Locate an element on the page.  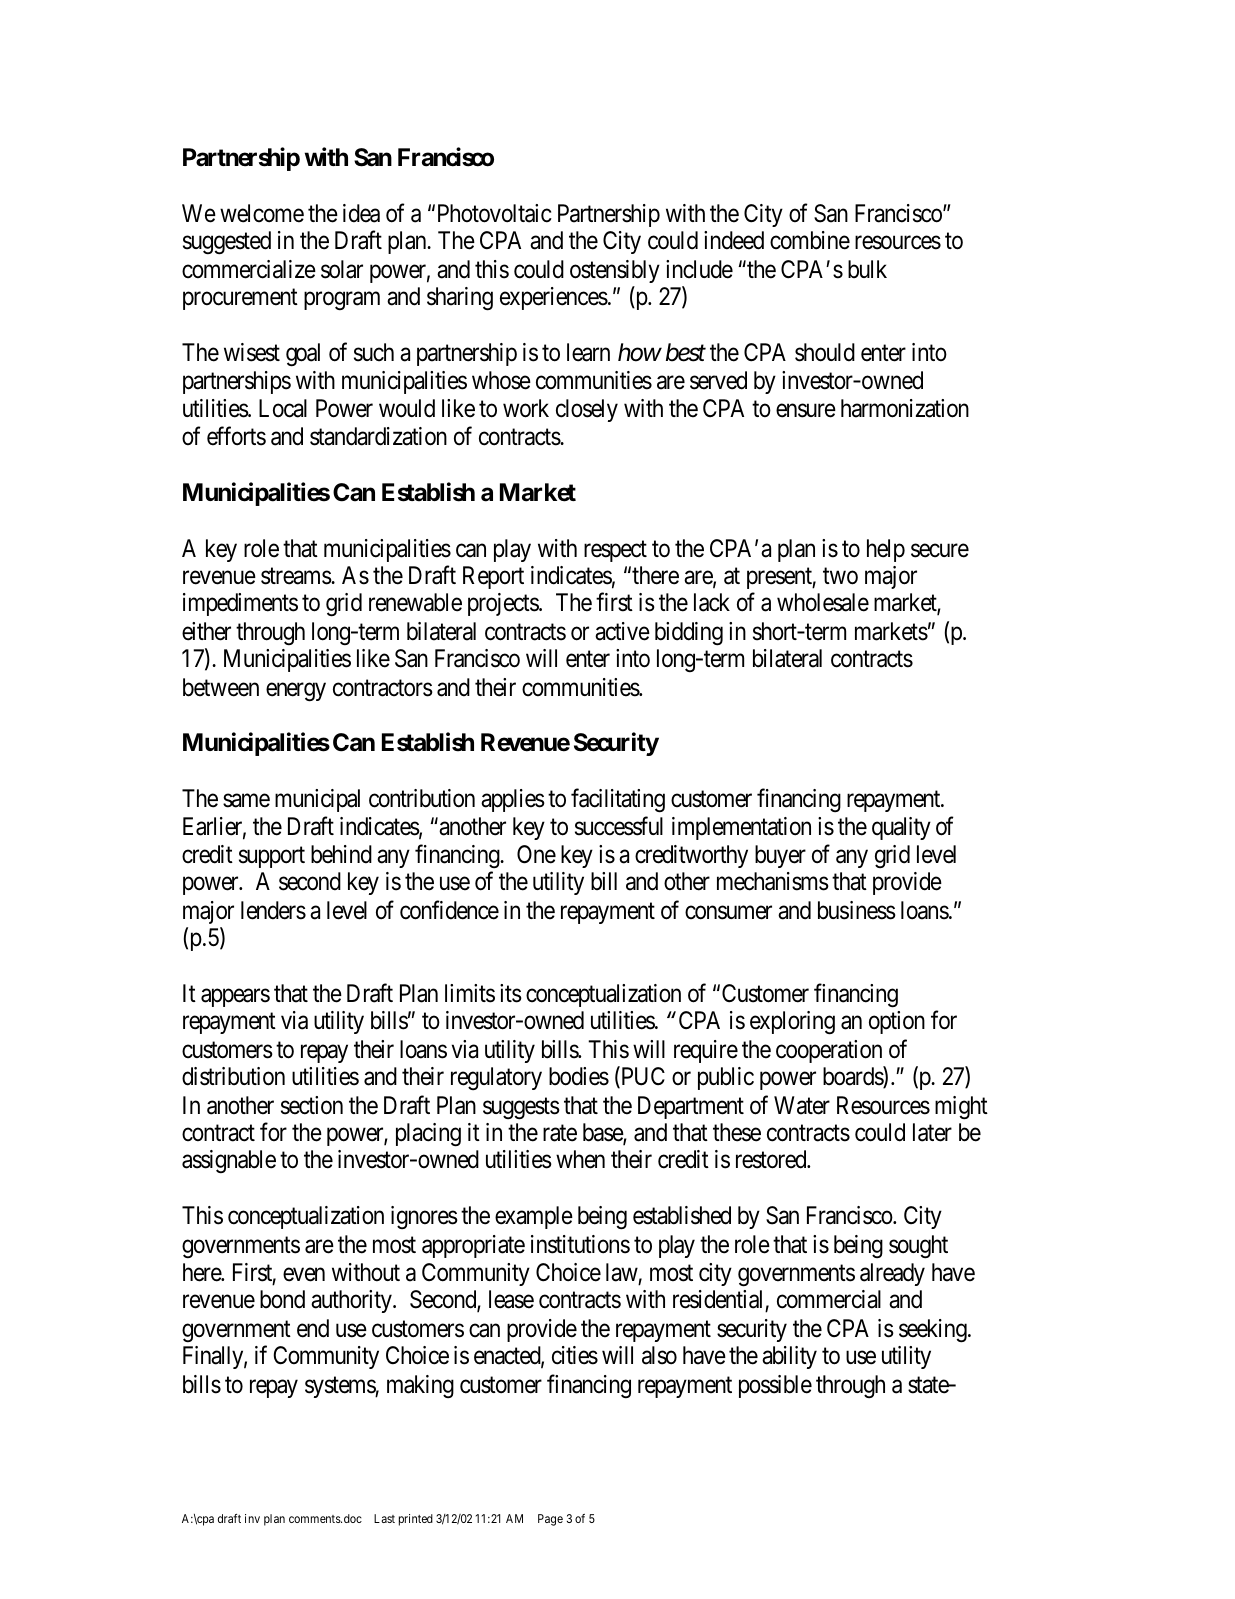
ostensibly is located at coordinates (615, 271).
